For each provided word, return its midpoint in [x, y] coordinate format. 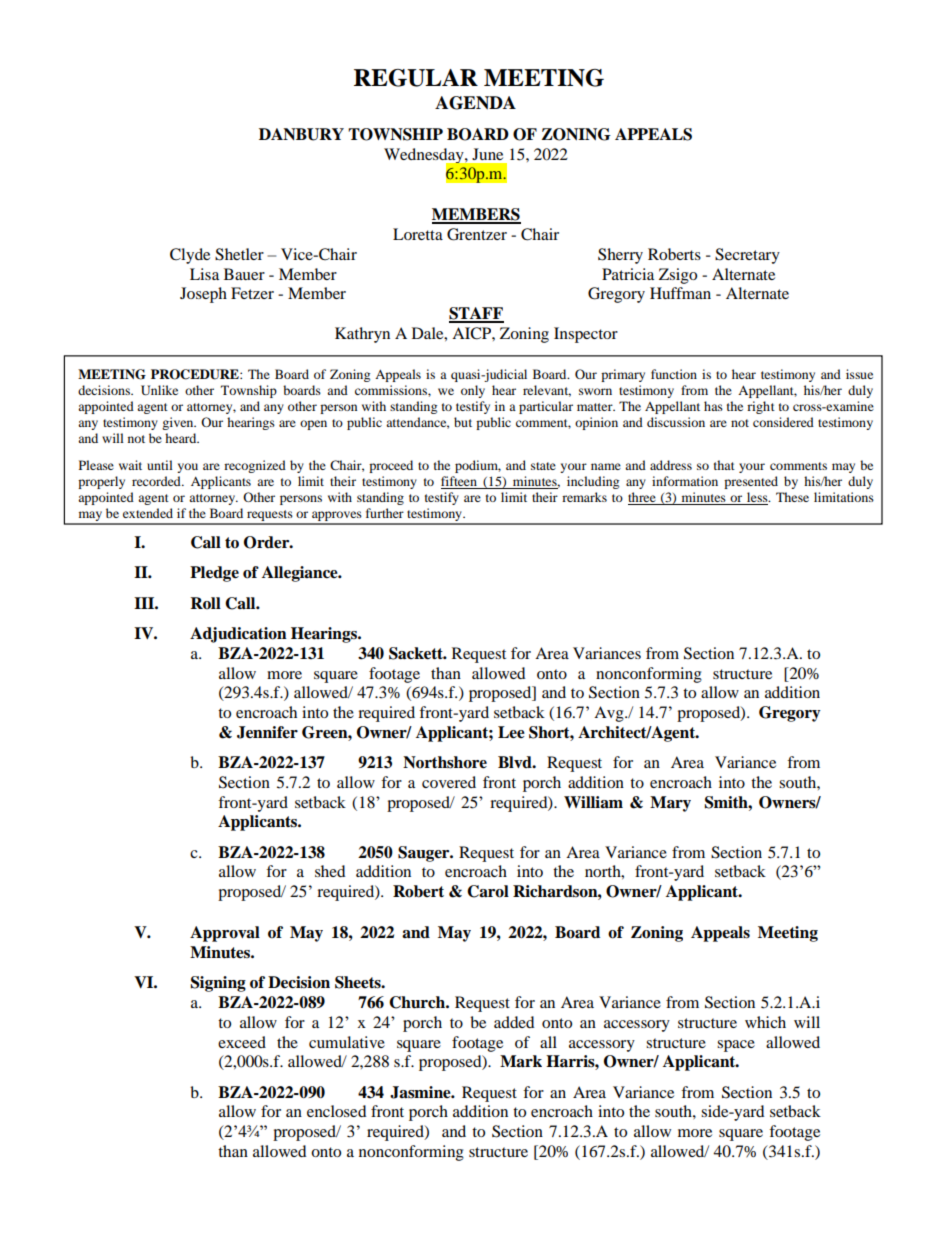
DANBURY [301, 134]
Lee [511, 732]
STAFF [476, 314]
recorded [157, 481]
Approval [225, 934]
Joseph [203, 295]
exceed [242, 1042]
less [757, 498]
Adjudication [238, 635]
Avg [610, 714]
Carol [488, 891]
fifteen [460, 482]
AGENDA [475, 103]
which [765, 1022]
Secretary [747, 256]
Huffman [680, 293]
